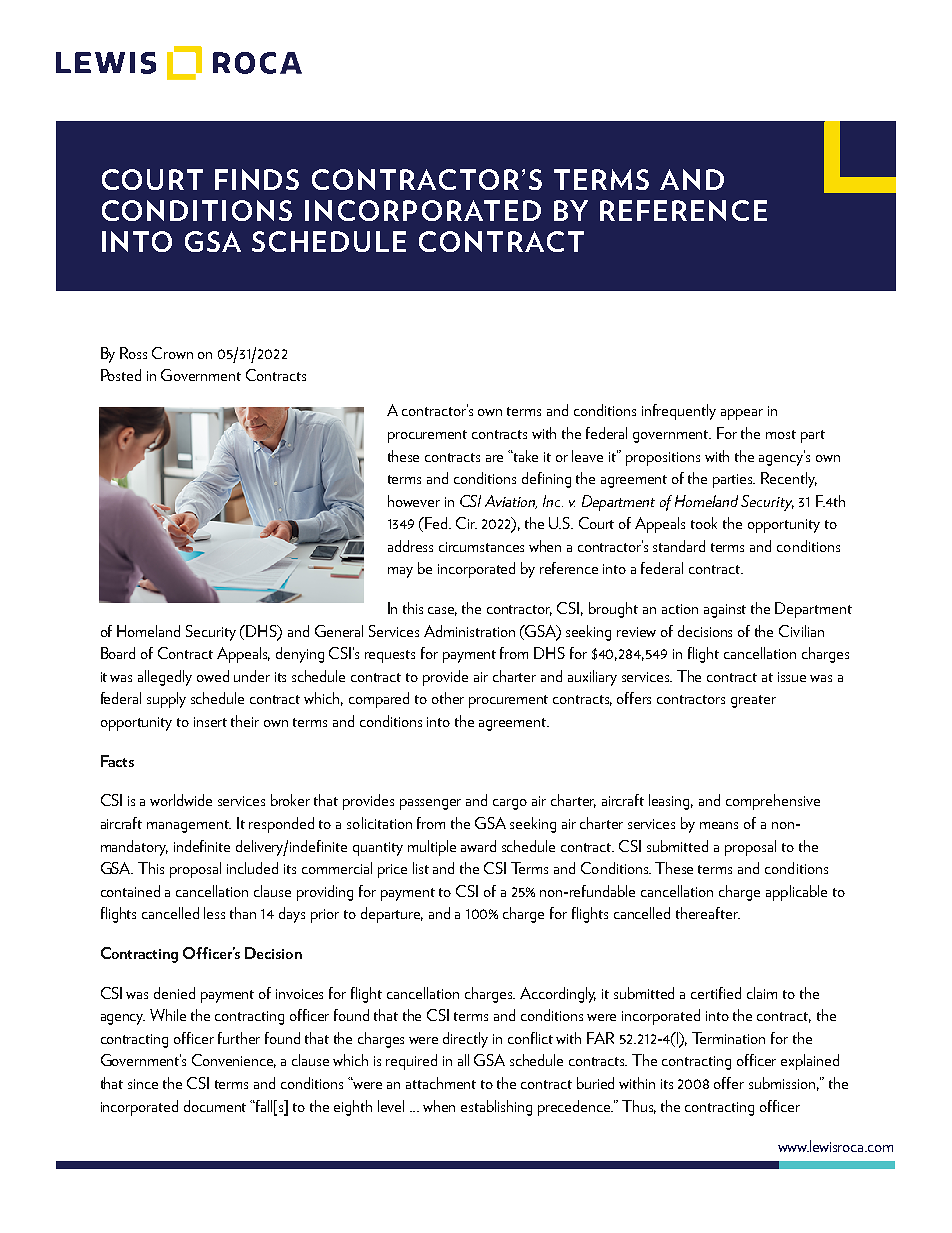 This image has width=952, height=1233. I want to click on infrequently, so click(679, 412).
